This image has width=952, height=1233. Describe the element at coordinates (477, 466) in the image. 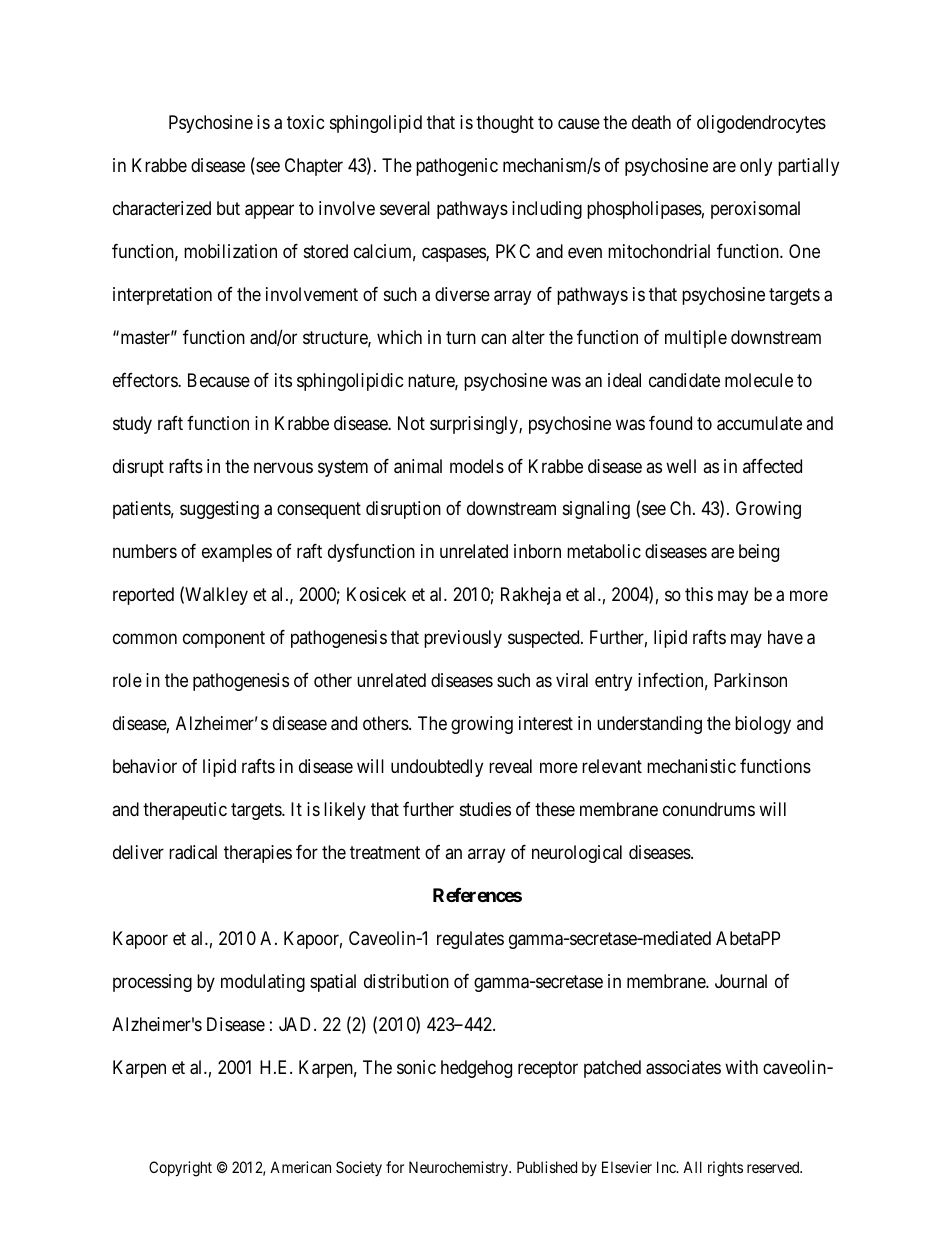

I see `models` at that location.
